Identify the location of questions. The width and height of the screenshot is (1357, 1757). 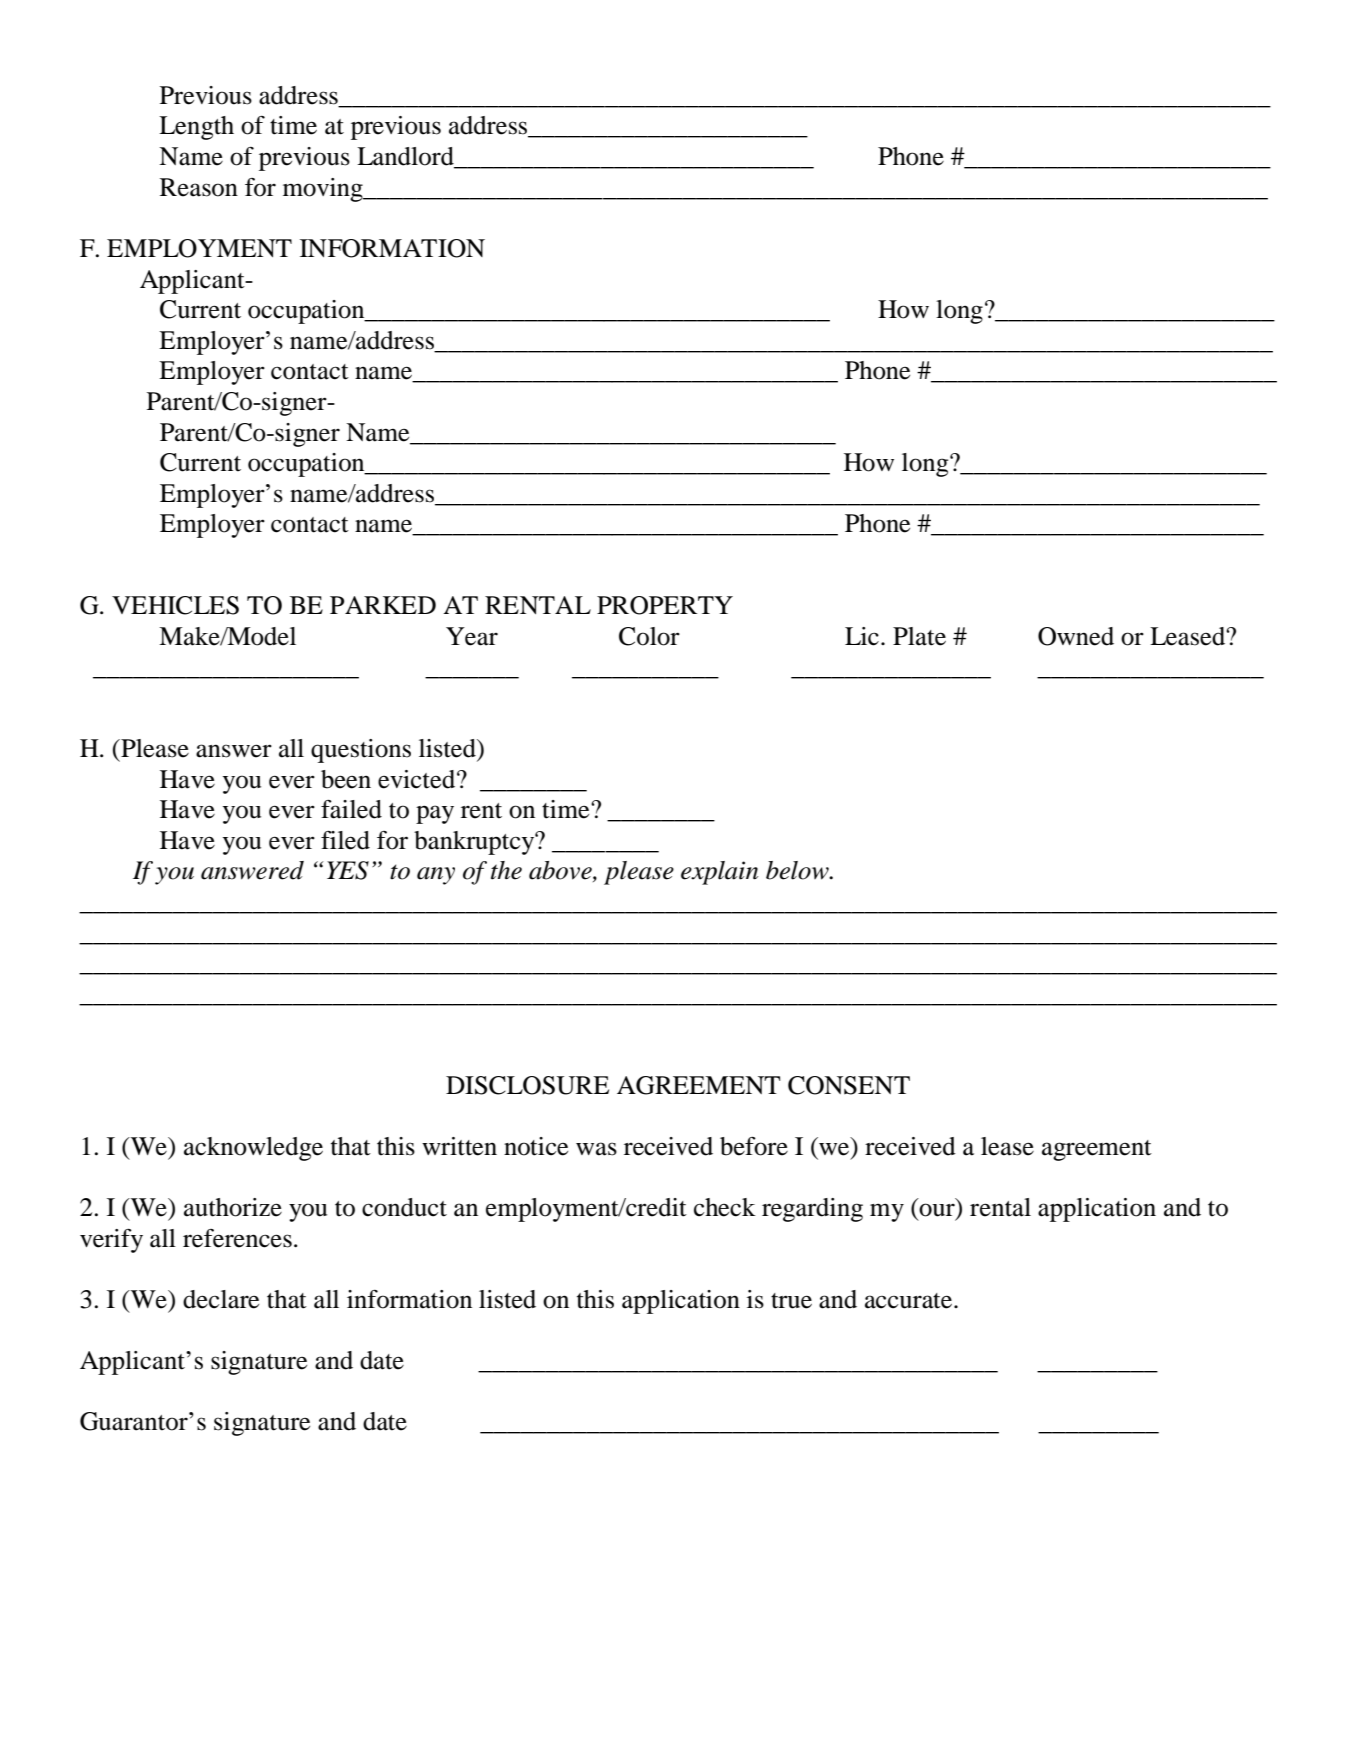
(361, 751).
